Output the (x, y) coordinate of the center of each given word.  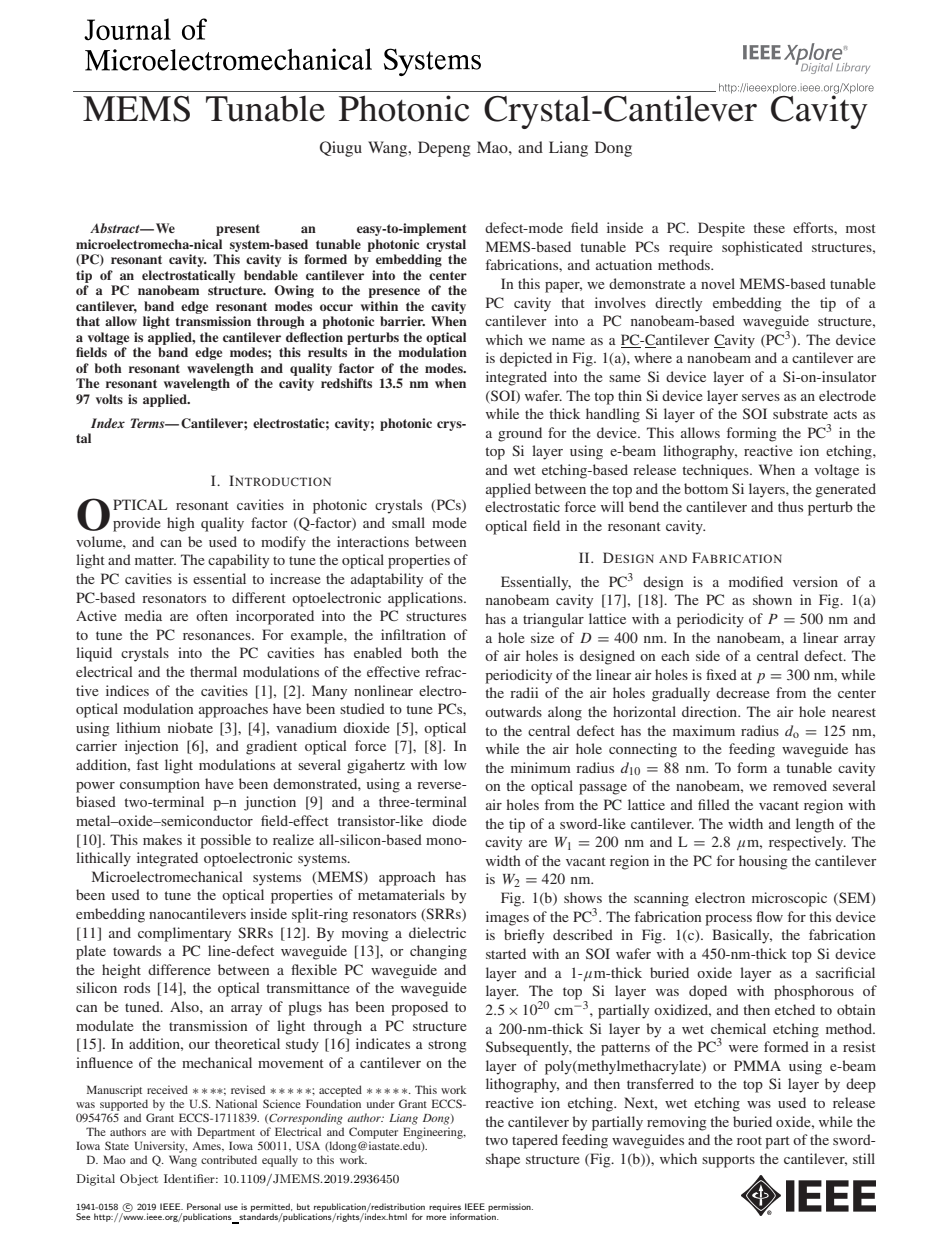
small (408, 522)
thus (790, 506)
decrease (742, 692)
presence (394, 293)
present (238, 230)
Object (139, 1180)
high (181, 524)
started (506, 953)
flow (769, 916)
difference (179, 969)
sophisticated (762, 248)
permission (510, 1207)
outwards (513, 711)
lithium (138, 727)
